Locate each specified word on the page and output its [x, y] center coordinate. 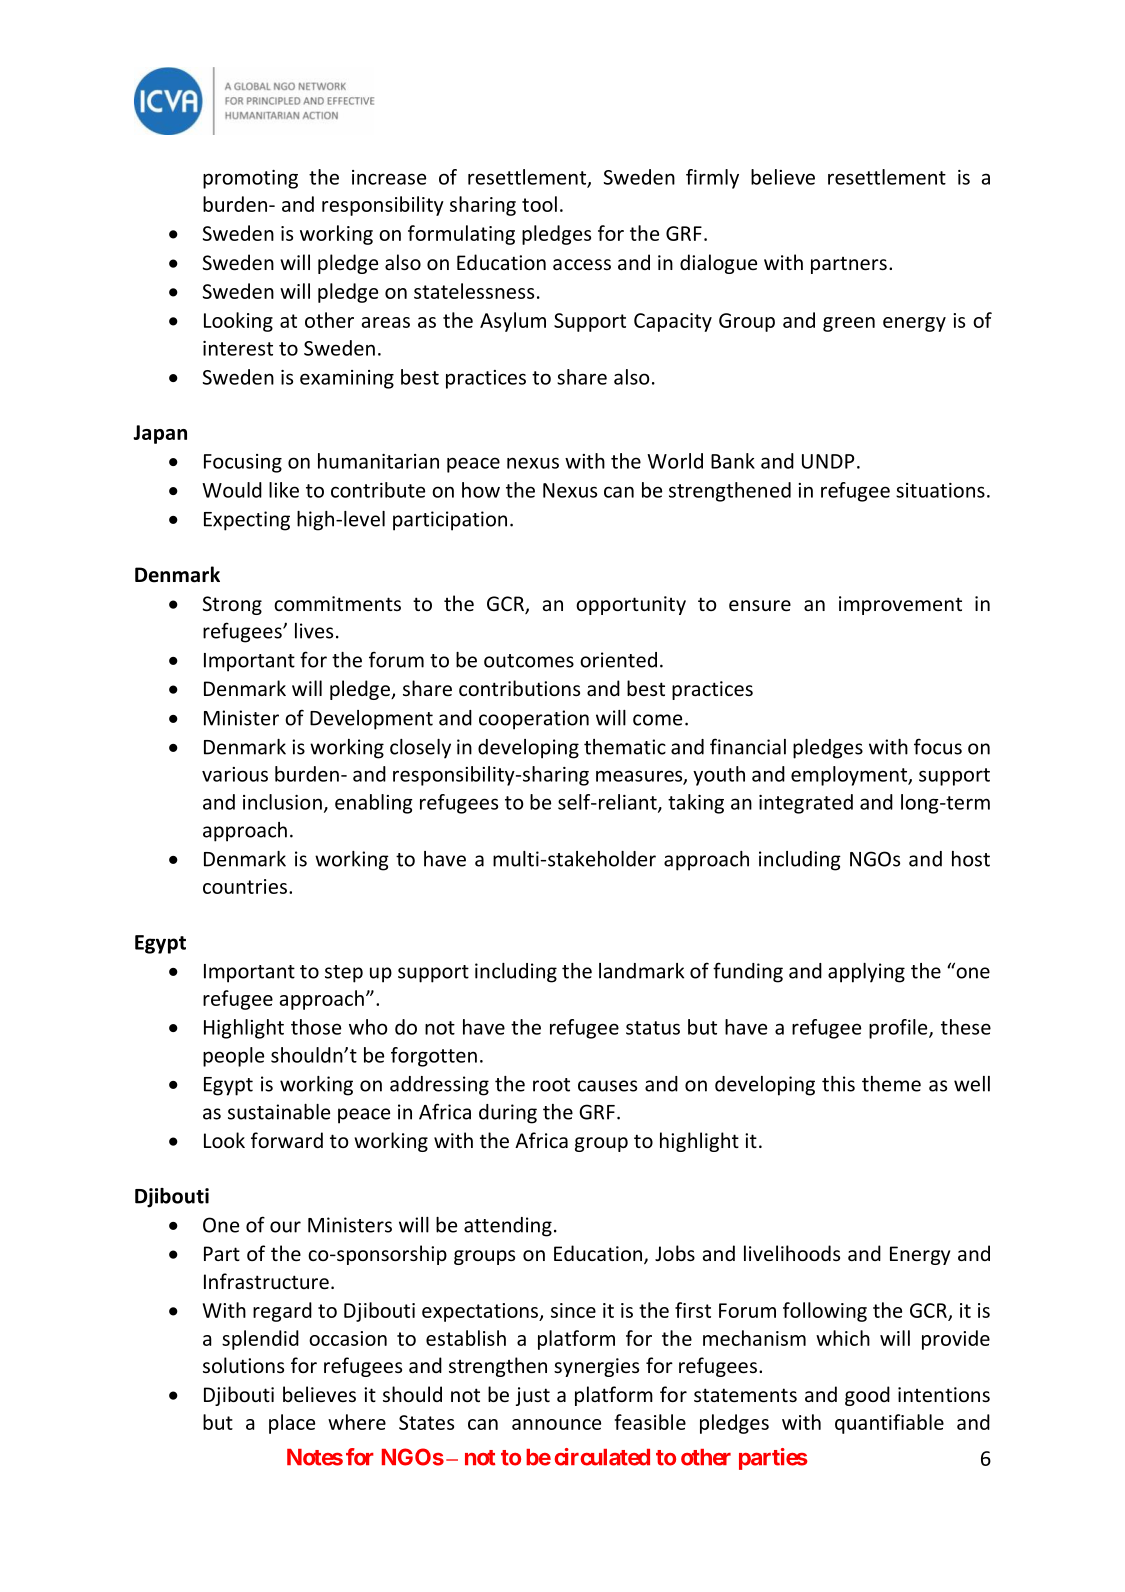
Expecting [247, 521]
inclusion [282, 802]
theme [891, 1084]
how [481, 490]
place [292, 1424]
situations [940, 490]
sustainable [279, 1112]
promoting [250, 179]
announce [556, 1424]
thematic [625, 747]
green [849, 324]
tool [539, 204]
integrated [806, 804]
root [551, 1085]
